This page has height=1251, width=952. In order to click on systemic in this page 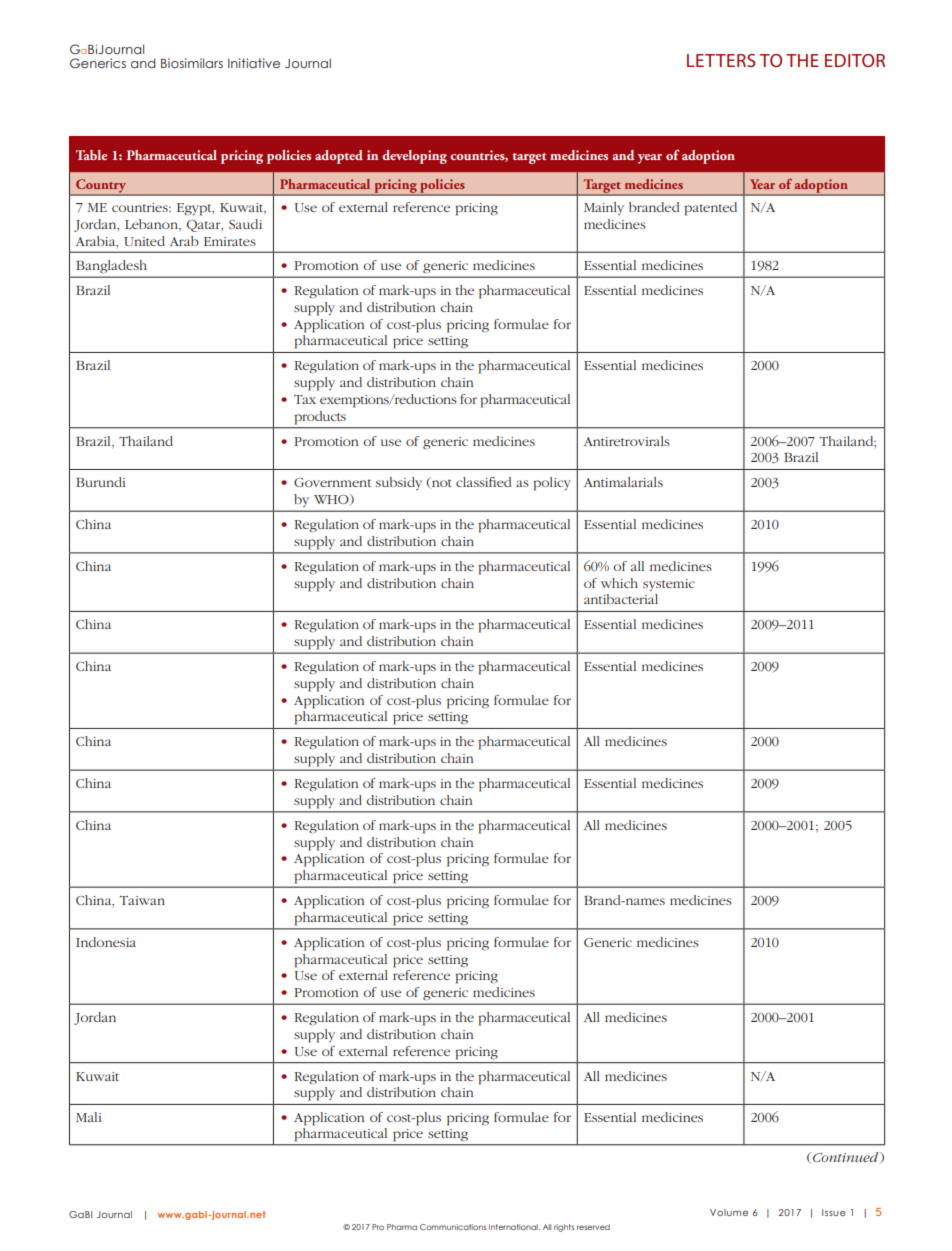, I will do `click(669, 585)`.
